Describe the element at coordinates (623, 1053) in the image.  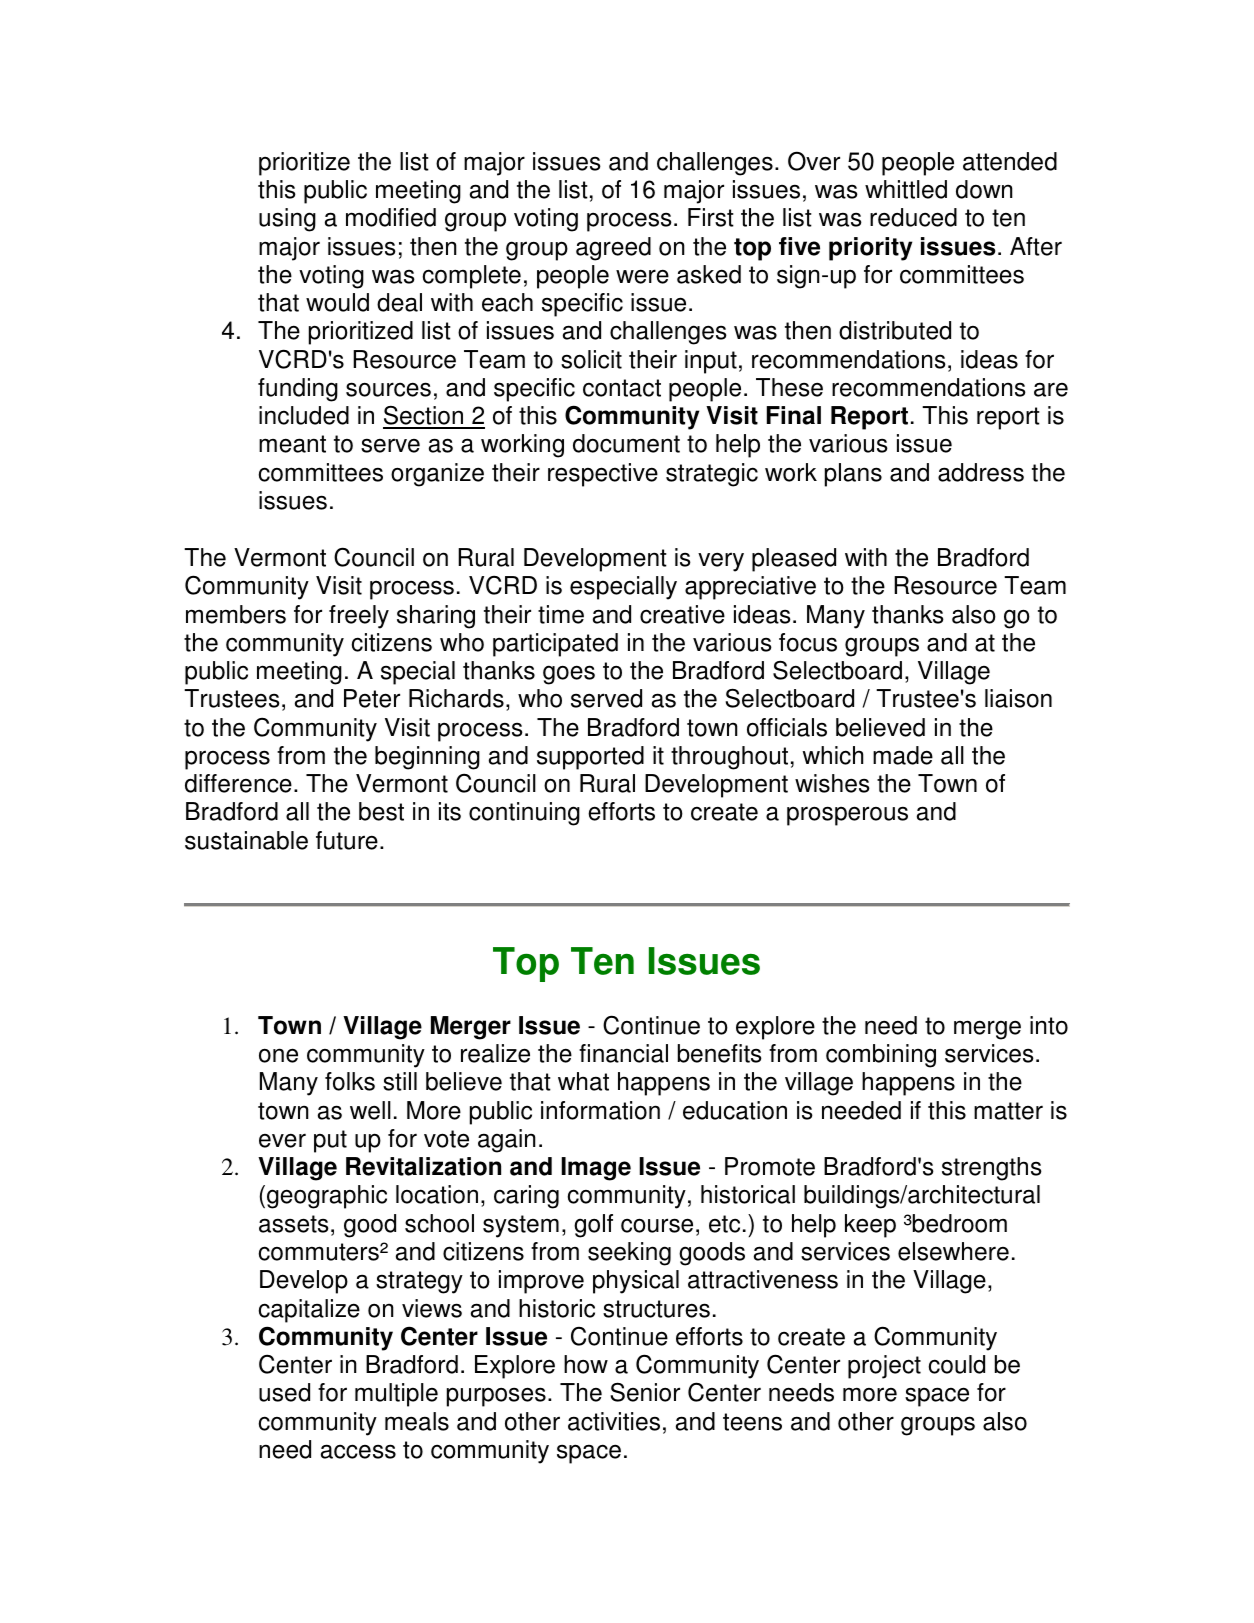
I see `financial` at that location.
